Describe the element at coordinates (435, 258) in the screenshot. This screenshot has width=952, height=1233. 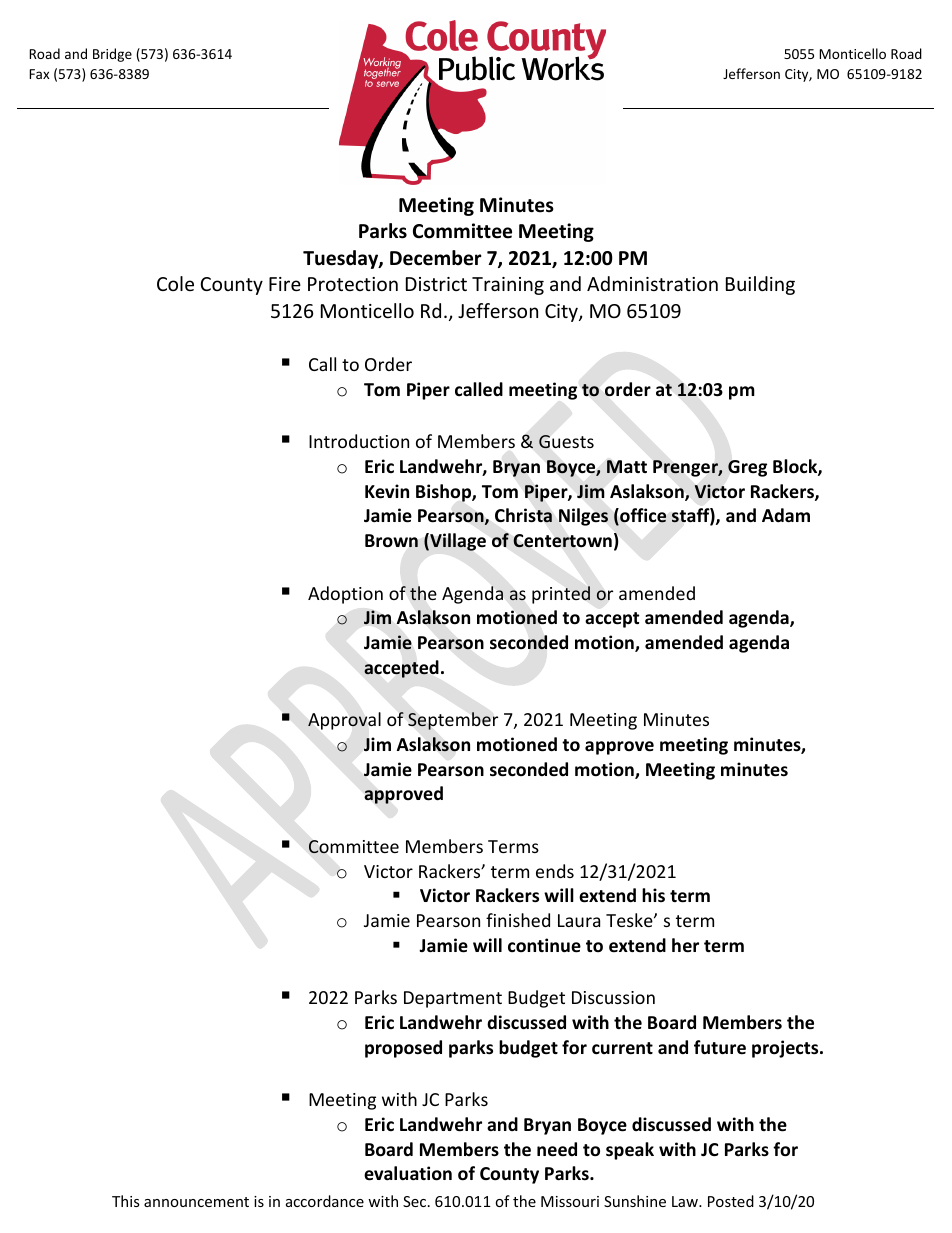
I see `December` at that location.
